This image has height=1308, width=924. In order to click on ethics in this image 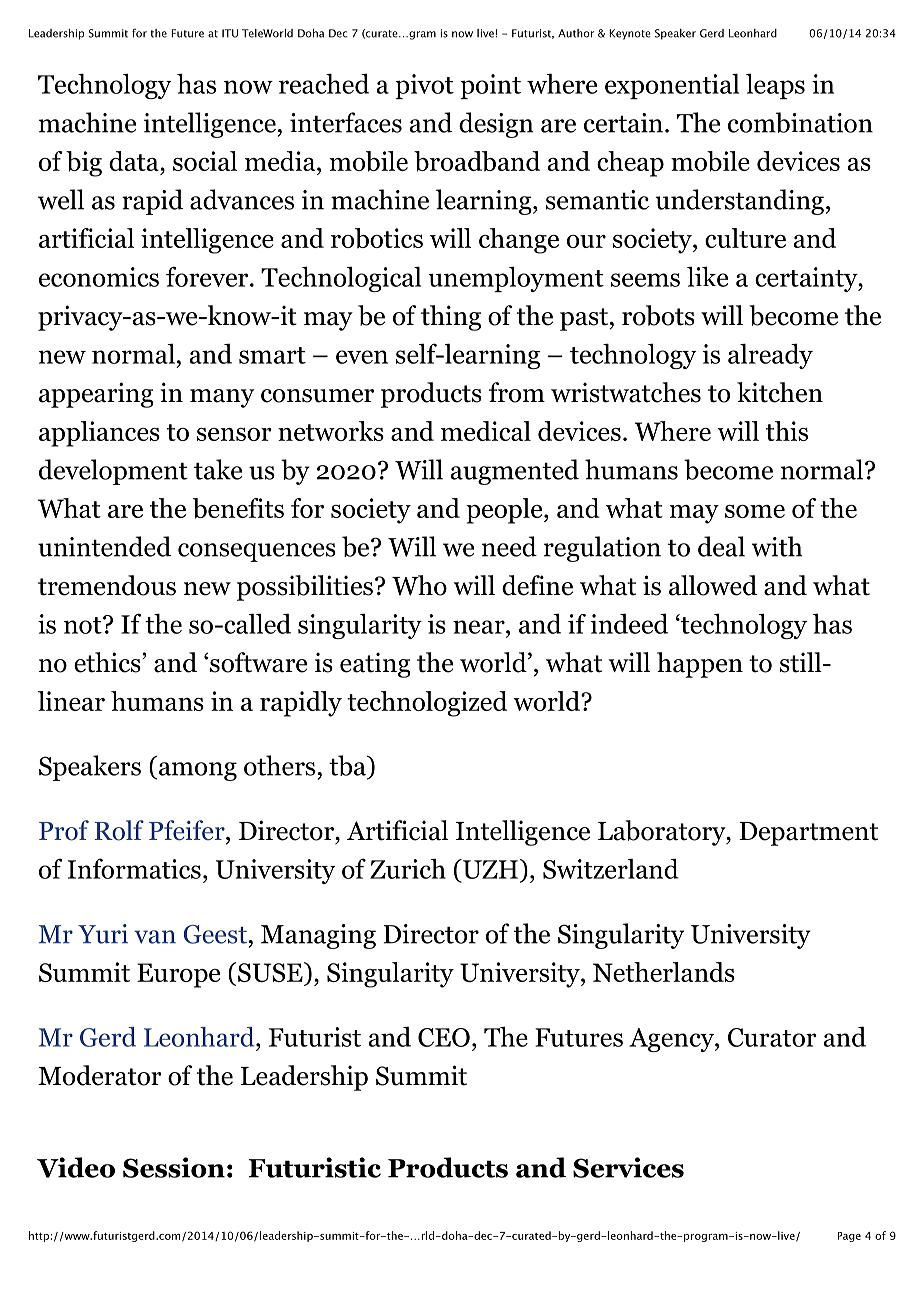, I will do `click(108, 662)`.
